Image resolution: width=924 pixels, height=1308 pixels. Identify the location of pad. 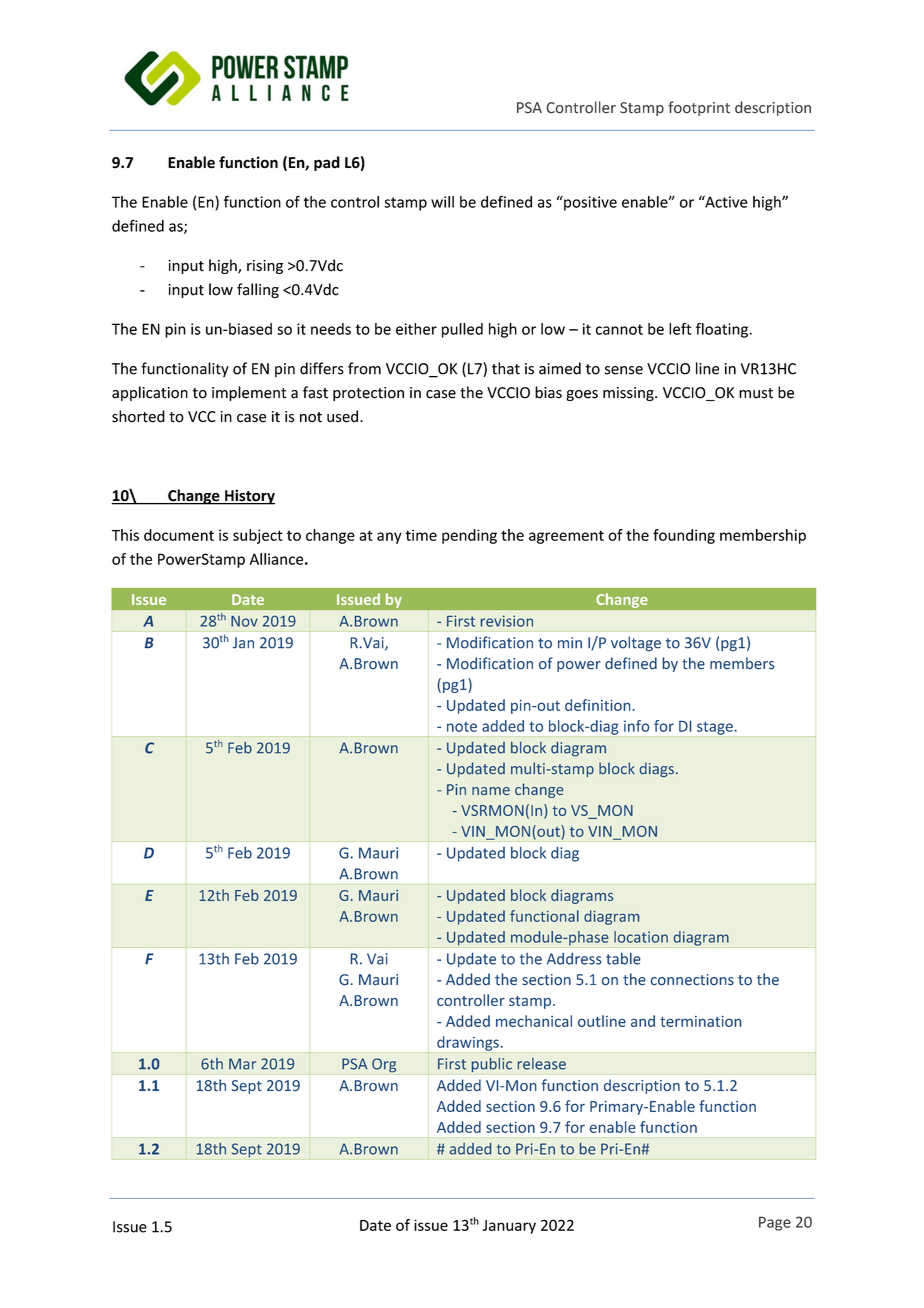
(327, 163).
